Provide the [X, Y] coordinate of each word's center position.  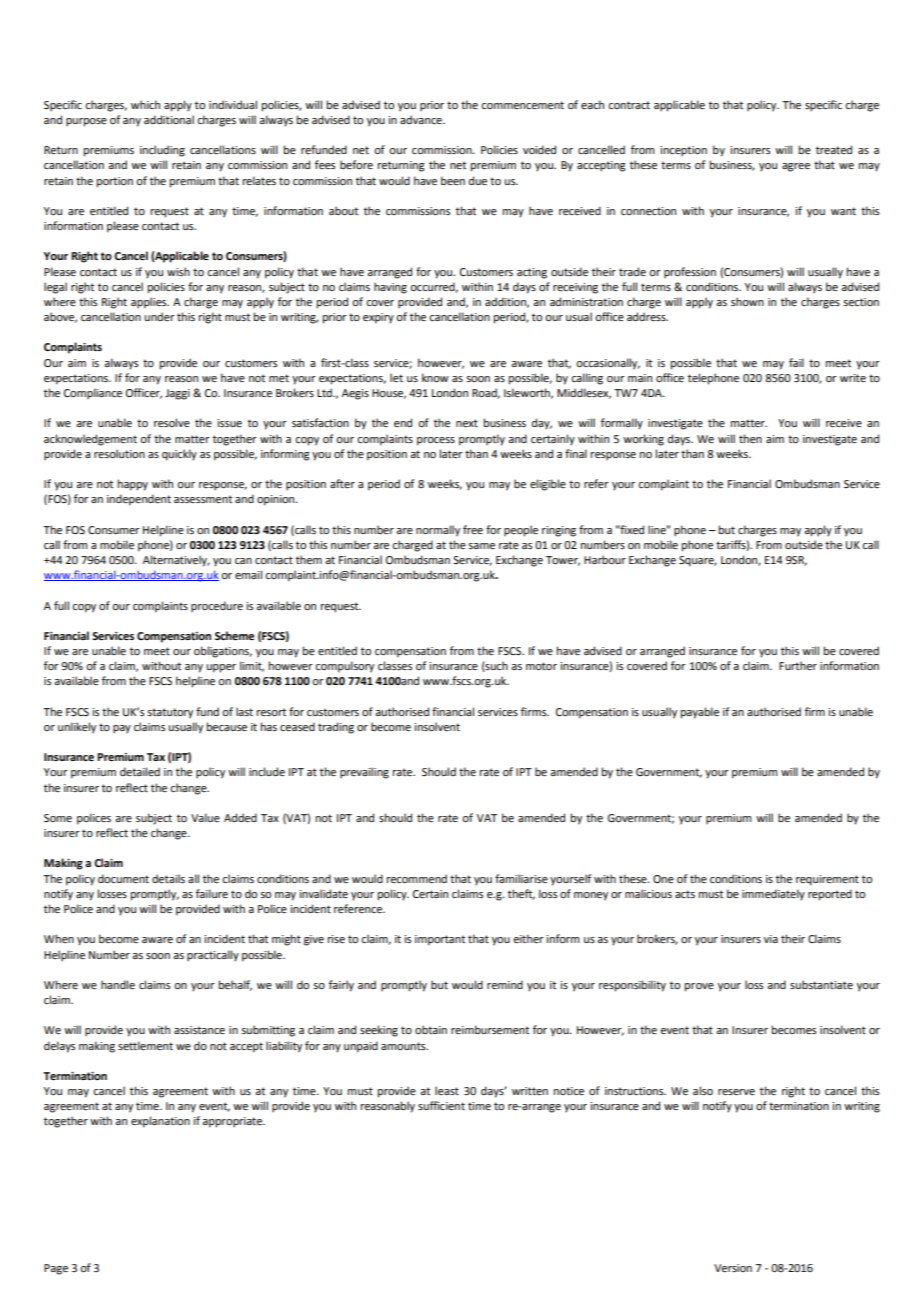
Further [798, 665]
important [440, 940]
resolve [172, 422]
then [750, 438]
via [771, 939]
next [467, 423]
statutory [170, 713]
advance [422, 119]
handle [118, 984]
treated [834, 149]
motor [541, 666]
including [162, 151]
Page [56, 1269]
